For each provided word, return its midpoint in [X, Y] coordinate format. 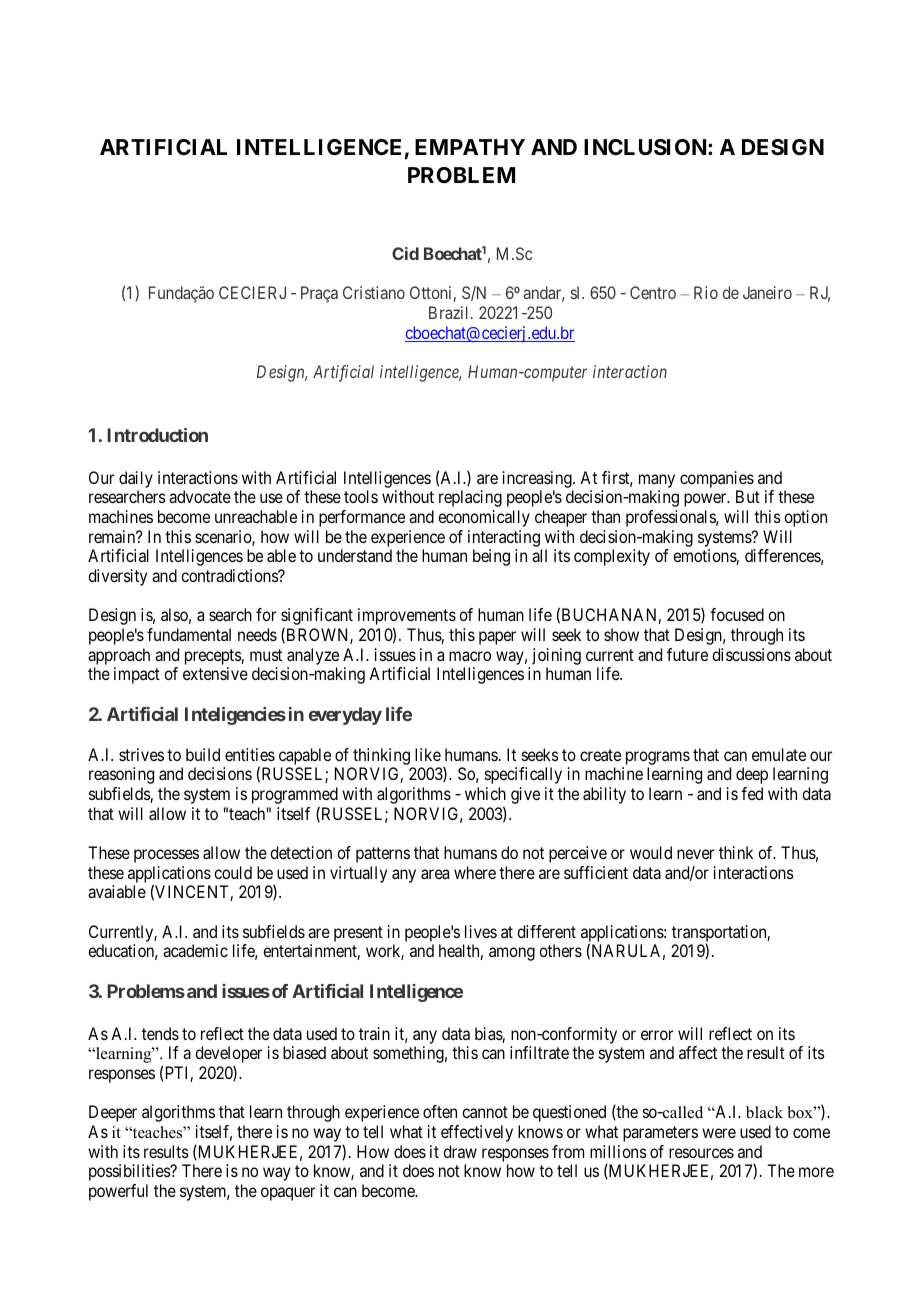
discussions [751, 654]
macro [470, 656]
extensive [215, 673]
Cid [405, 253]
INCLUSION [646, 147]
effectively [477, 1133]
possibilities [130, 1172]
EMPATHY [470, 147]
